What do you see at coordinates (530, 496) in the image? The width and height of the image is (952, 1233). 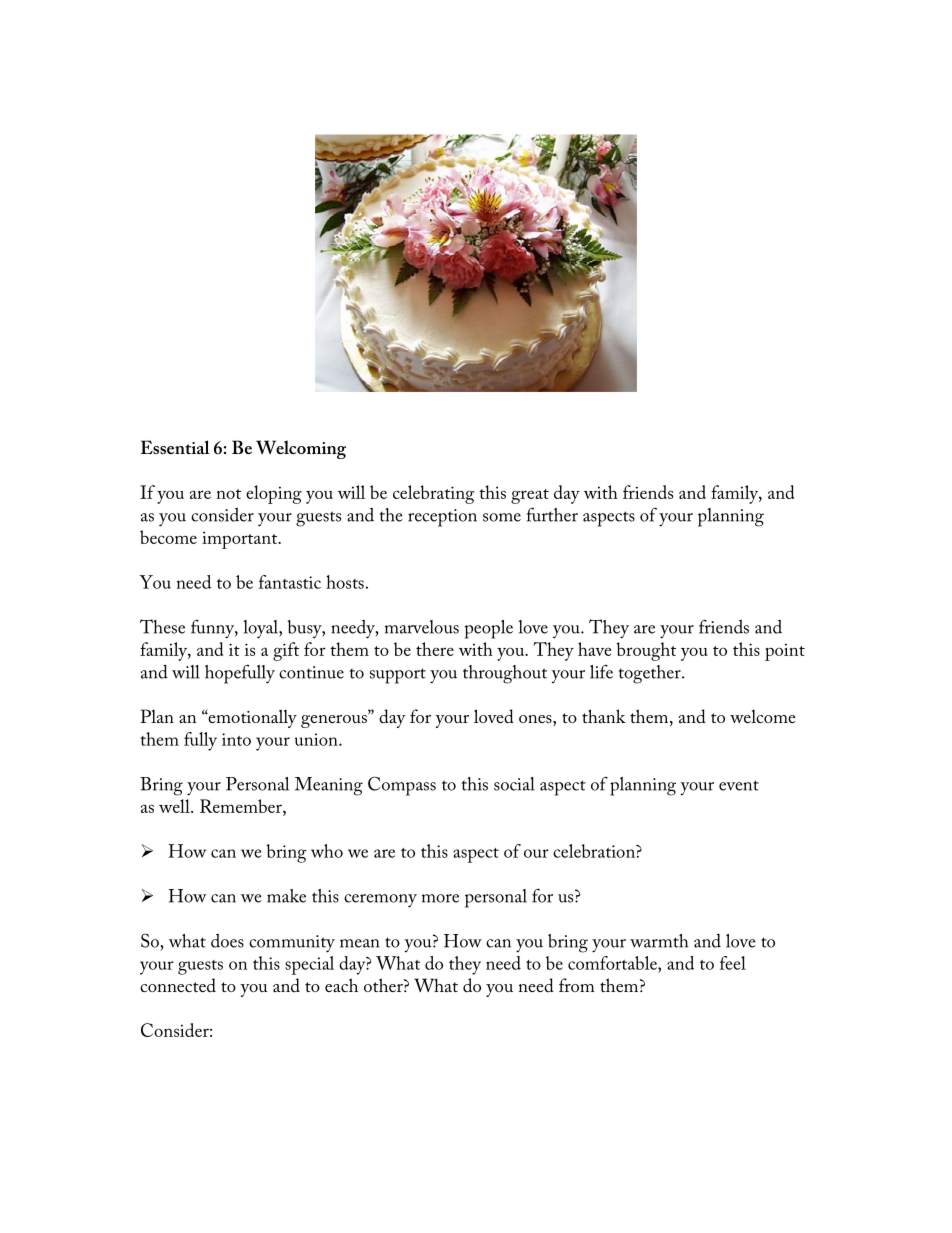 I see `great` at bounding box center [530, 496].
